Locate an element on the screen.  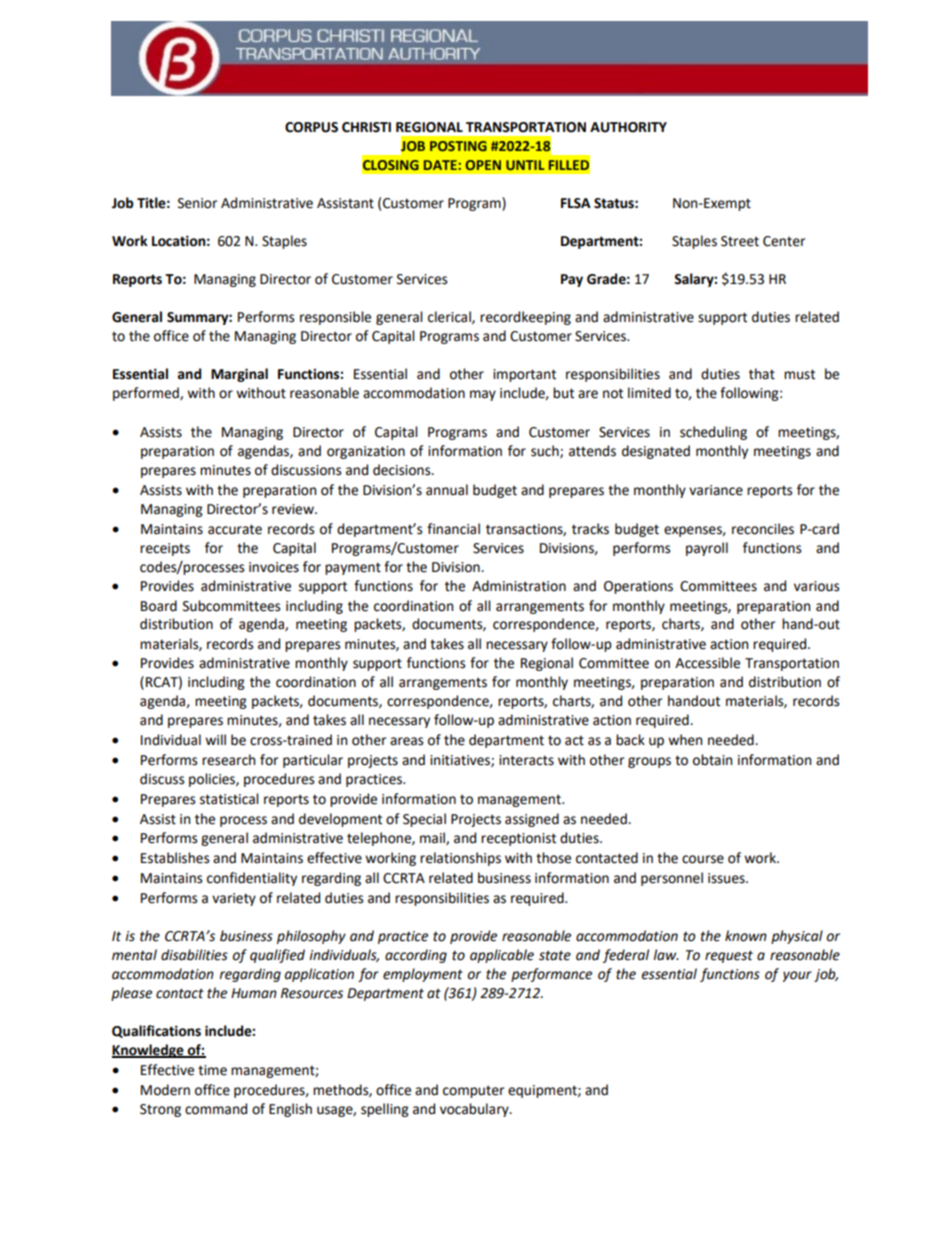
computer is located at coordinates (473, 1092).
